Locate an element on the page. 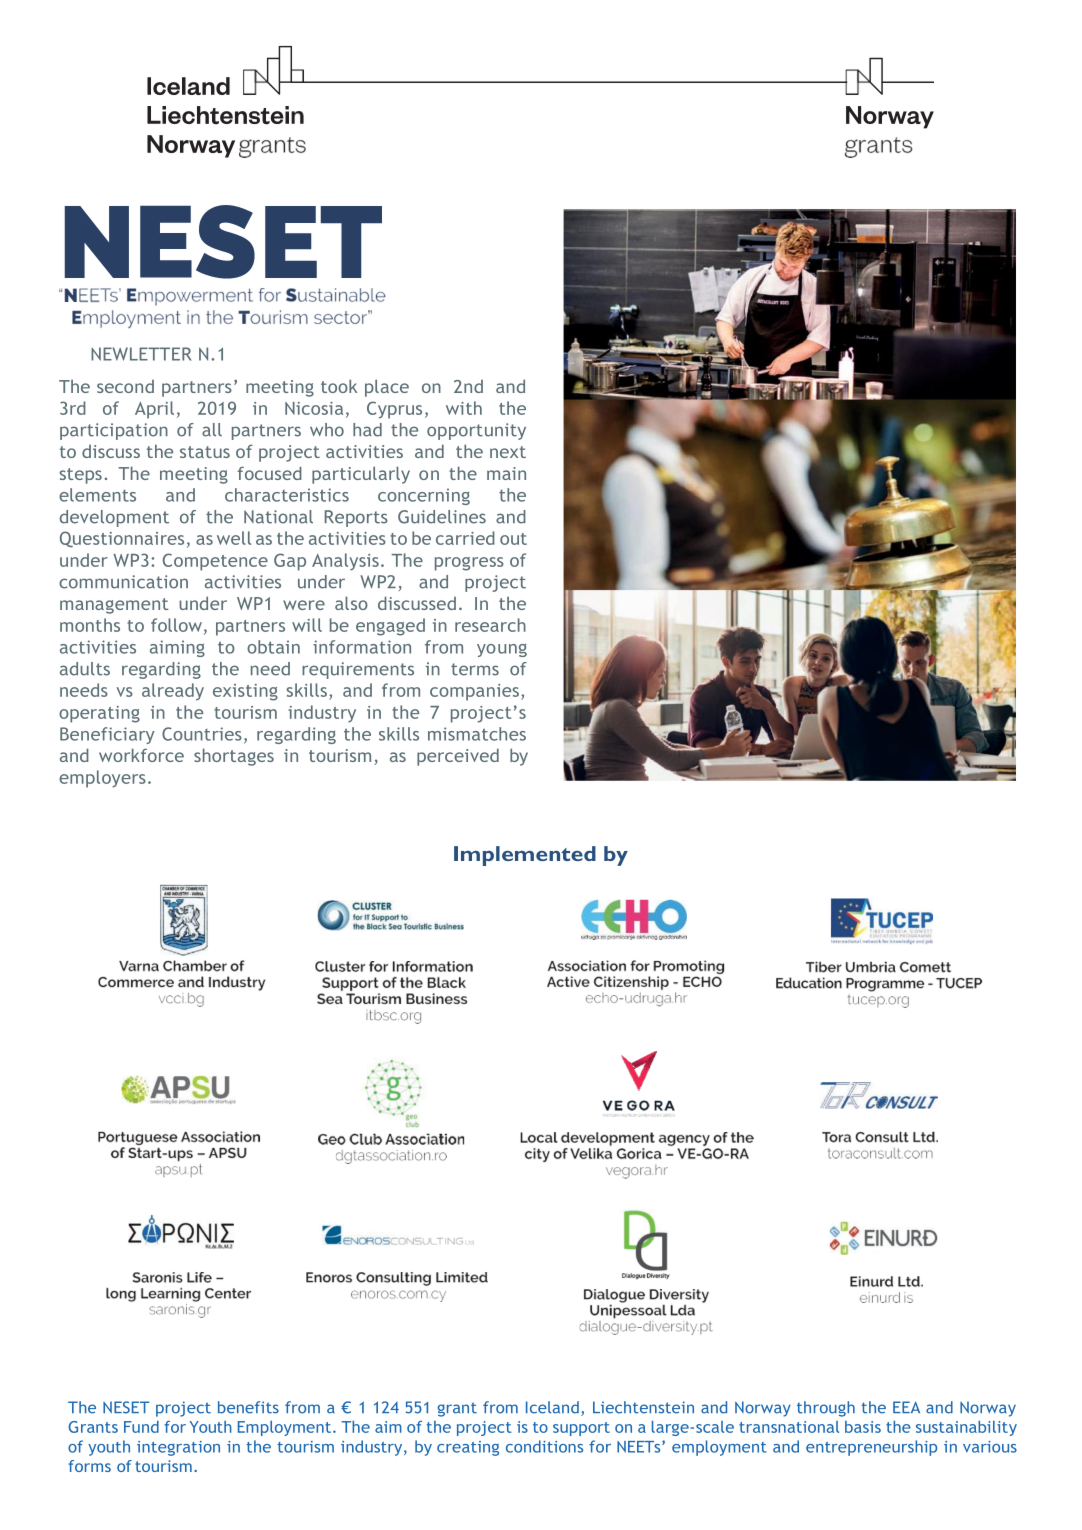 This image has height=1530, width=1082. employers is located at coordinates (102, 779).
